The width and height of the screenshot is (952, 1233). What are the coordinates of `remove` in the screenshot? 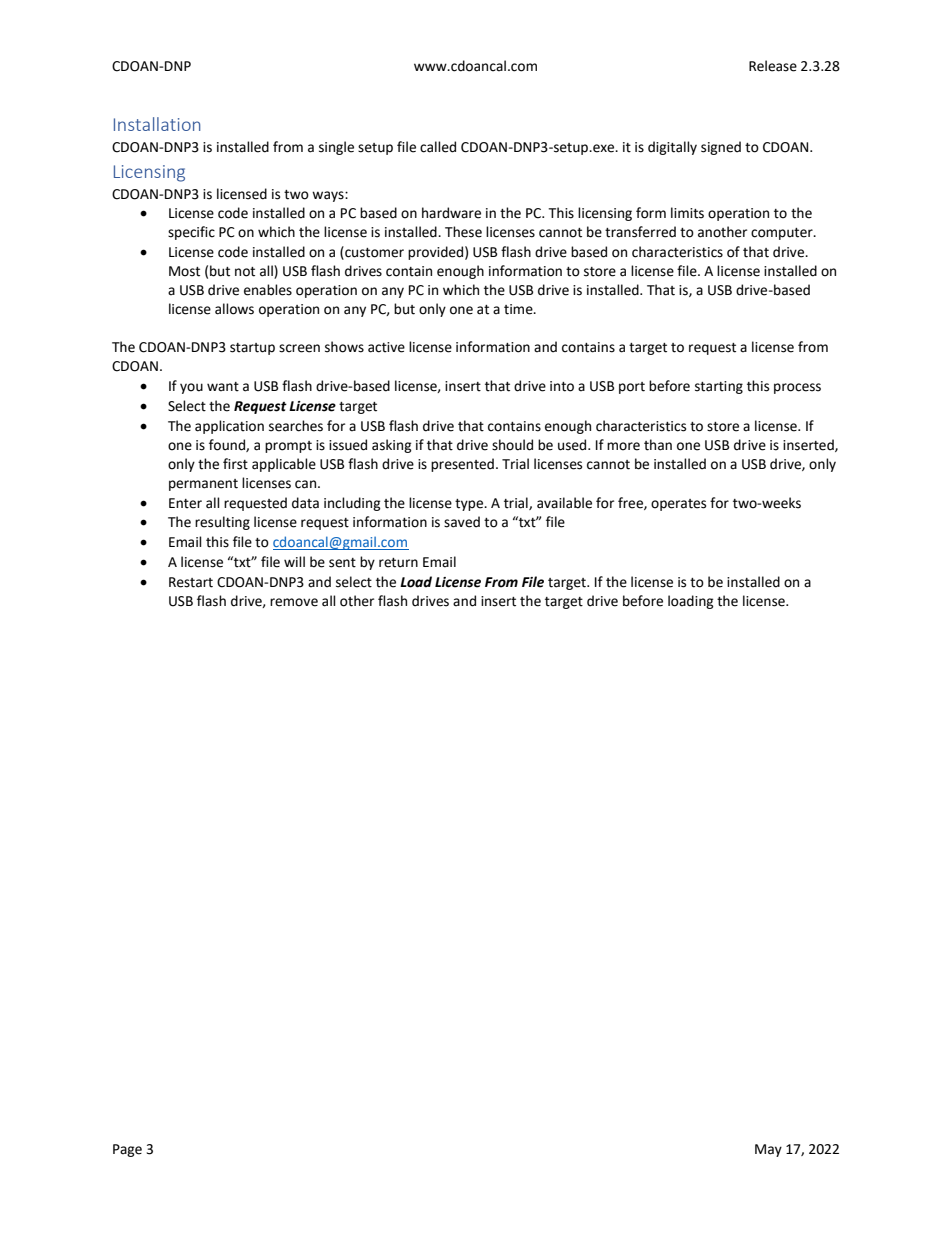 It's located at (294, 602).
